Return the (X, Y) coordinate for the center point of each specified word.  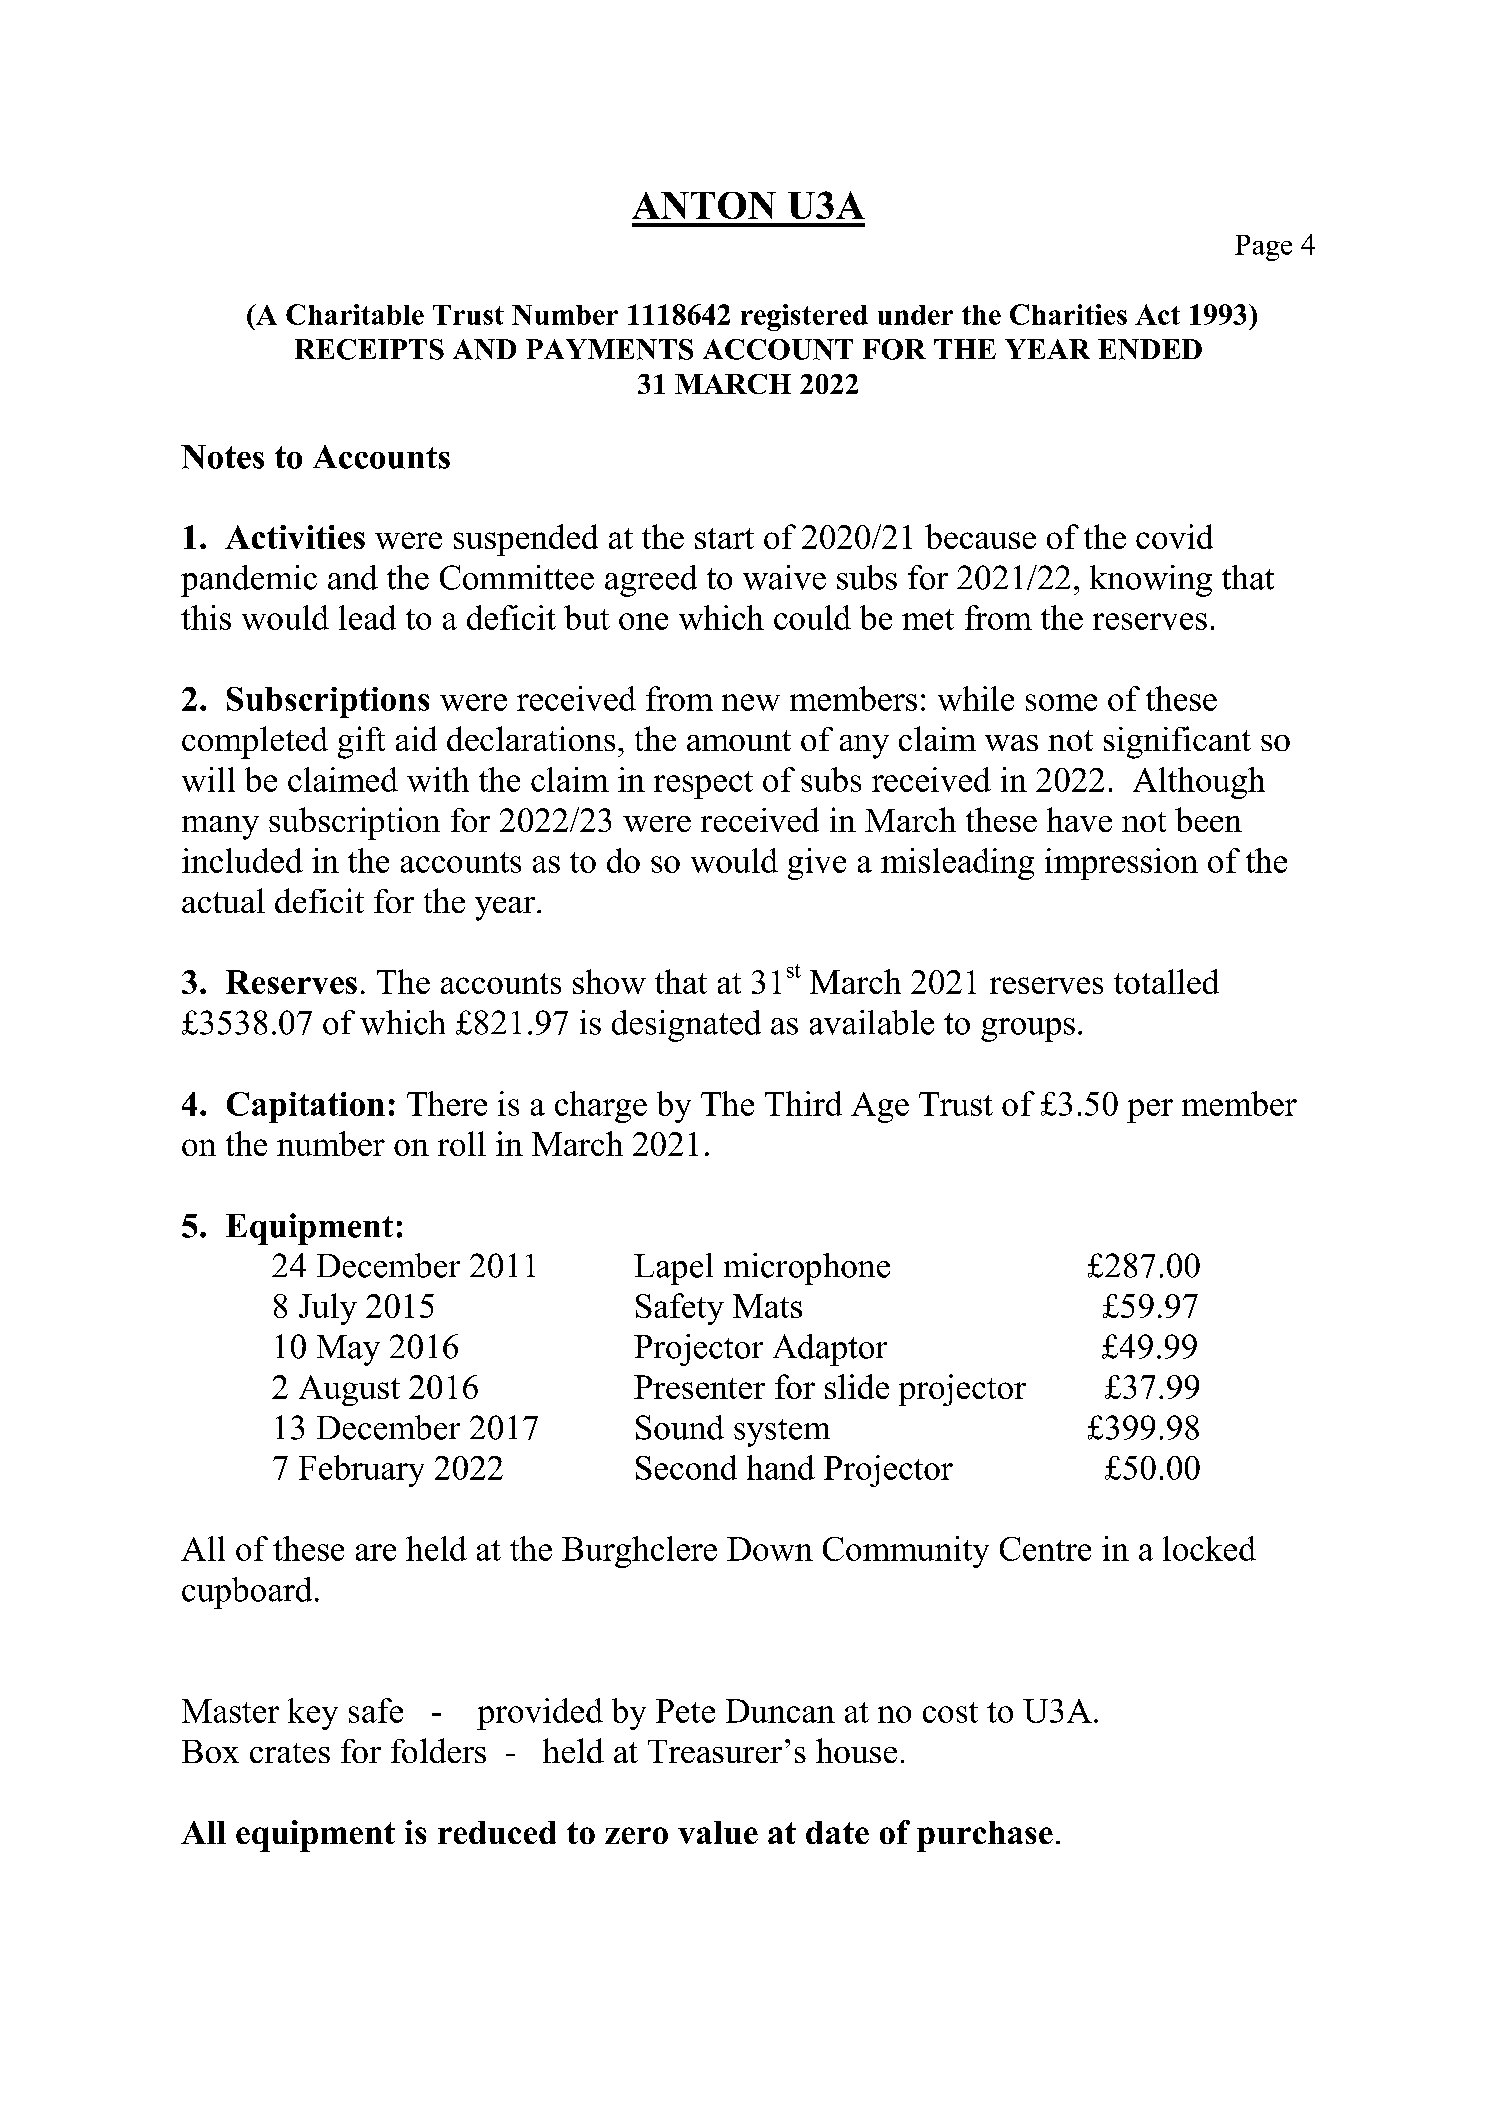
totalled (1166, 981)
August (349, 1390)
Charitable (355, 314)
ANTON (704, 205)
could (812, 617)
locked (1209, 1548)
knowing (1151, 581)
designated (686, 1026)
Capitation (306, 1107)
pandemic (249, 581)
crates (290, 1753)
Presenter (699, 1387)
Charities (1068, 314)
